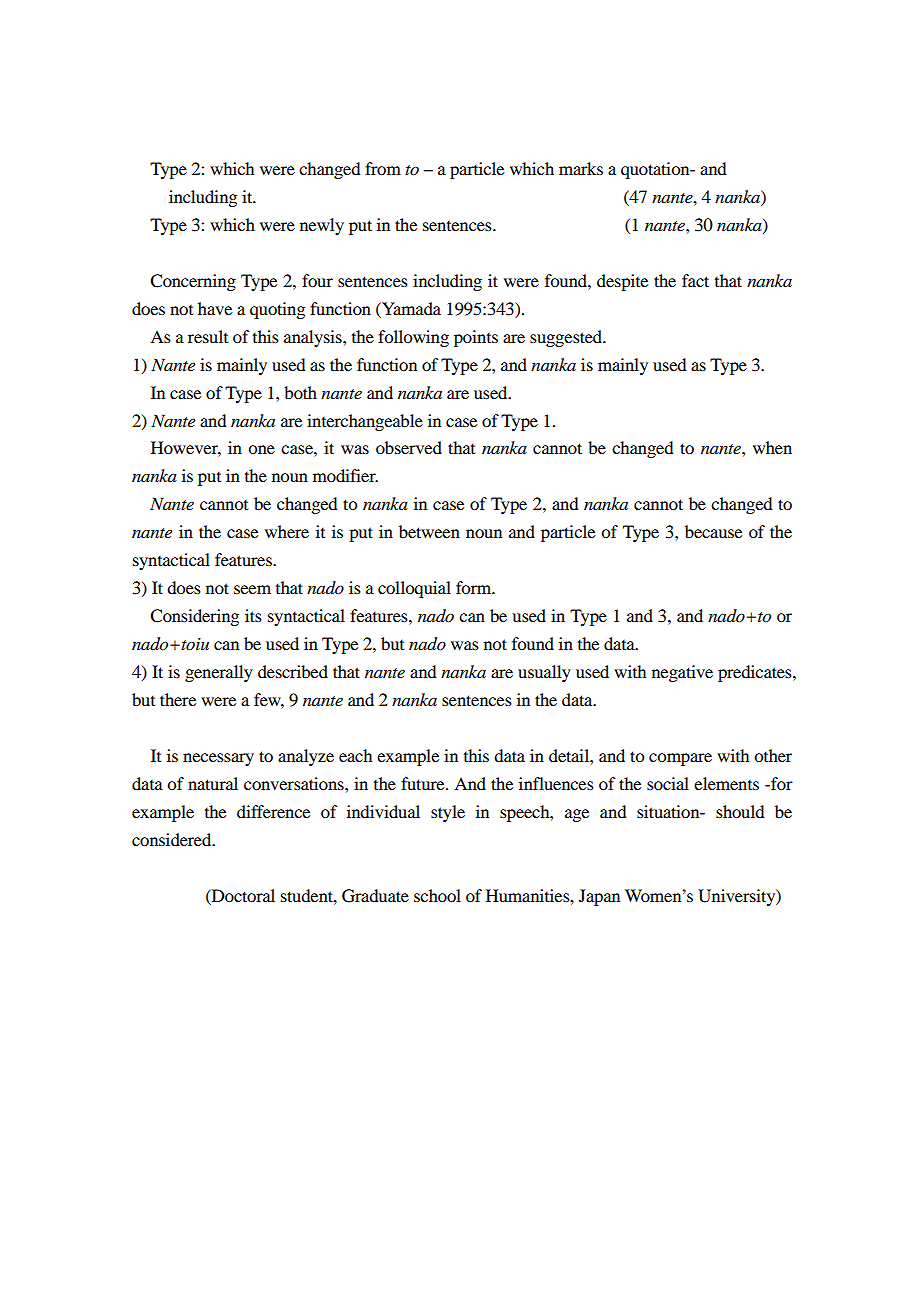  Describe the element at coordinates (437, 895) in the screenshot. I see `school` at that location.
